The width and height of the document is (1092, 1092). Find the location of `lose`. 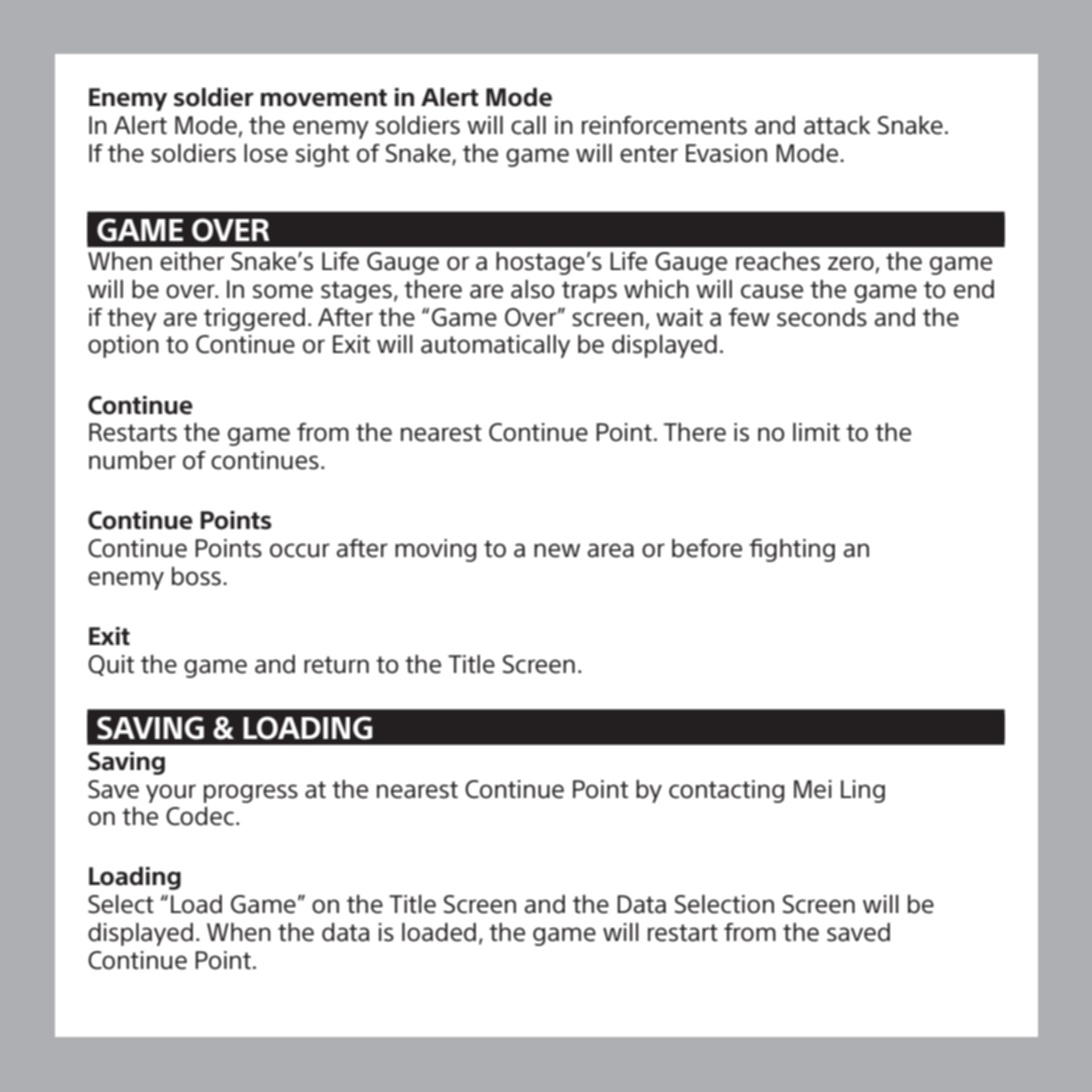

lose is located at coordinates (266, 153).
